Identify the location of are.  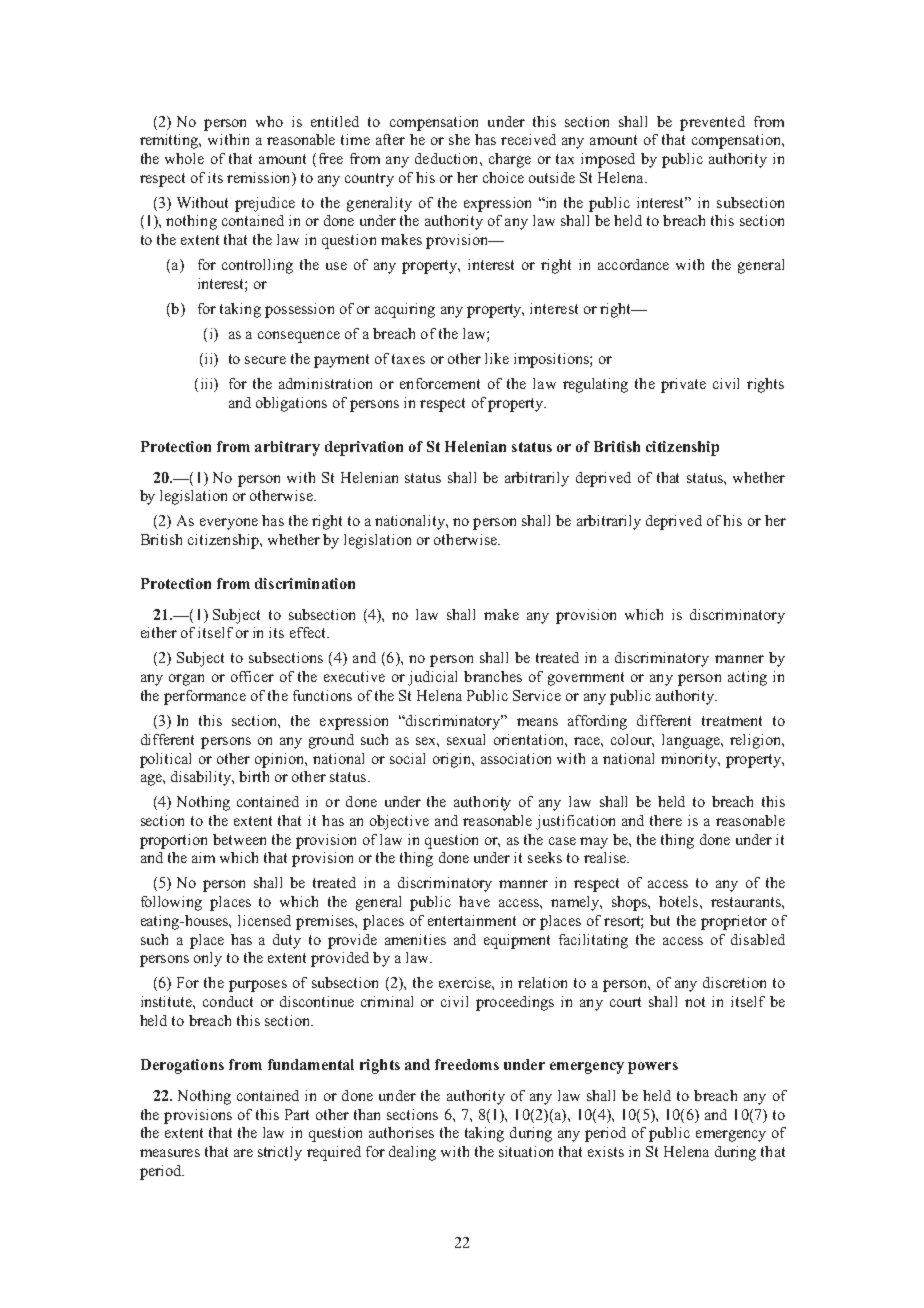
(243, 1153).
